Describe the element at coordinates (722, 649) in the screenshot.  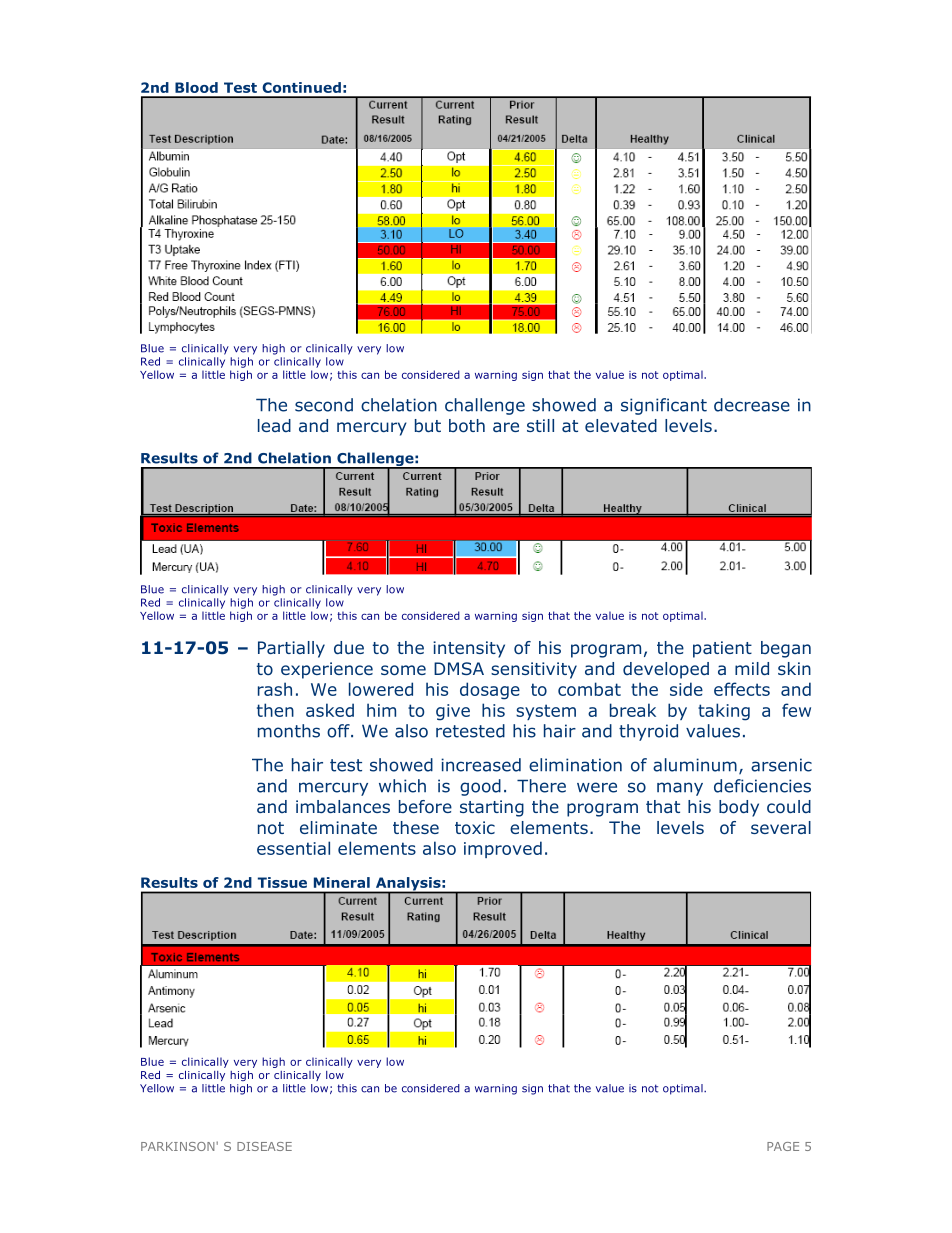
I see `patient` at that location.
